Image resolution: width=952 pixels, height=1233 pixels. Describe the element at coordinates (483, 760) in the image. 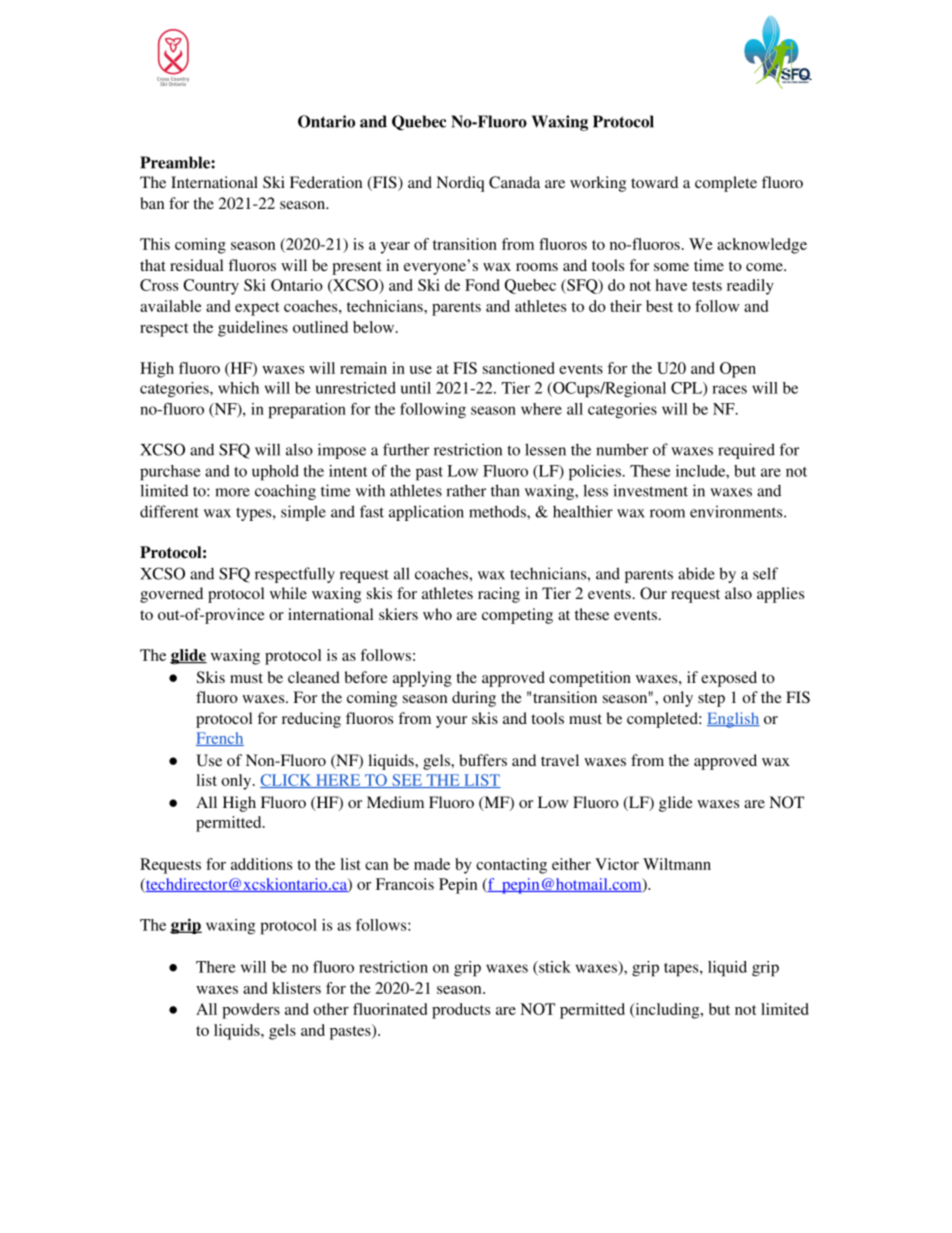

I see `buffers` at that location.
